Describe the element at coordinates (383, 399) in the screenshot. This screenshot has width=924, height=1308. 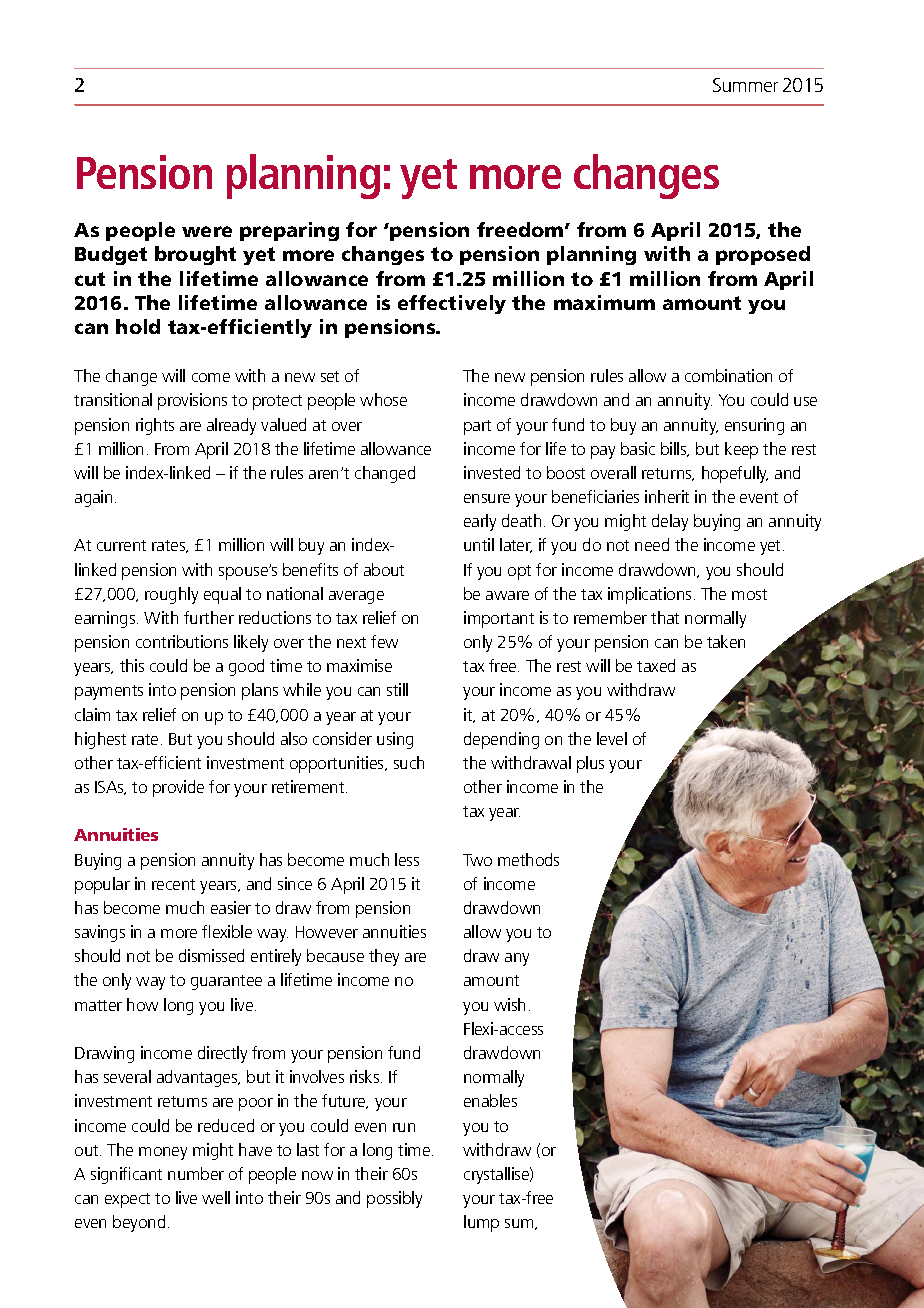
I see `whose` at that location.
